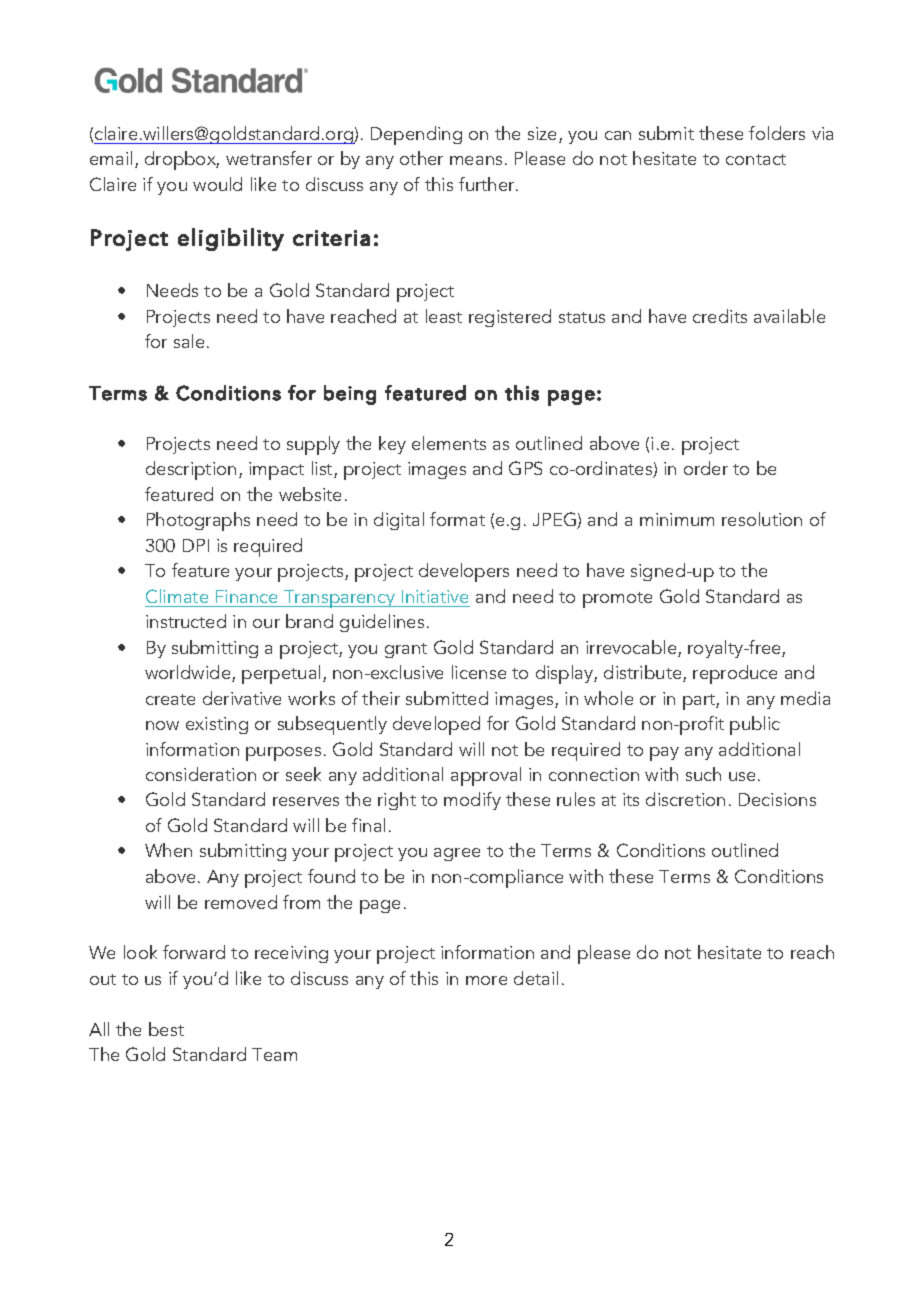 Image resolution: width=924 pixels, height=1308 pixels. I want to click on promote, so click(617, 600).
